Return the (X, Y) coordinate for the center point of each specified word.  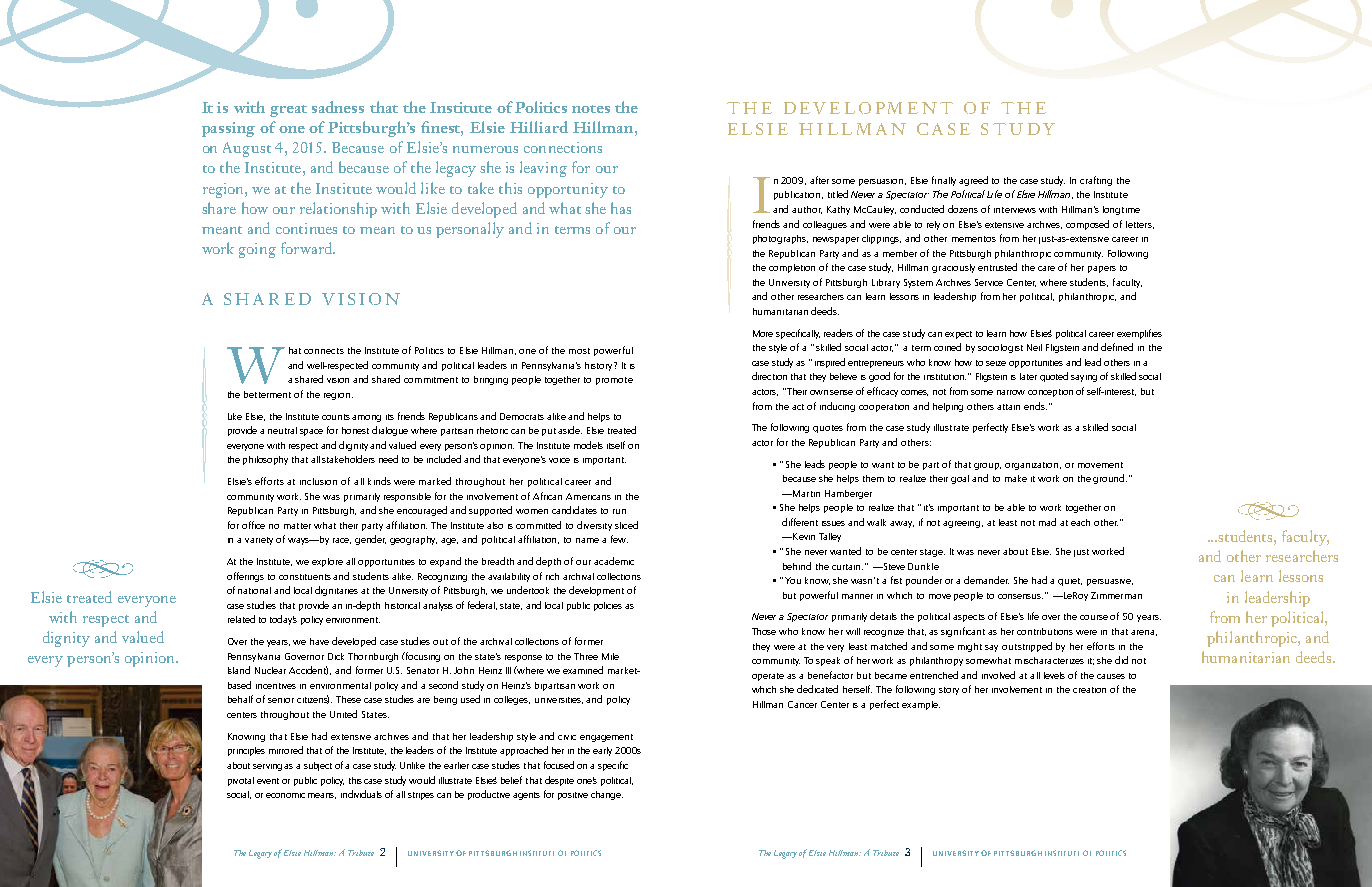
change (607, 795)
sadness (338, 107)
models (588, 445)
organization (1033, 466)
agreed (973, 181)
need (388, 459)
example (921, 705)
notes (591, 109)
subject (318, 766)
